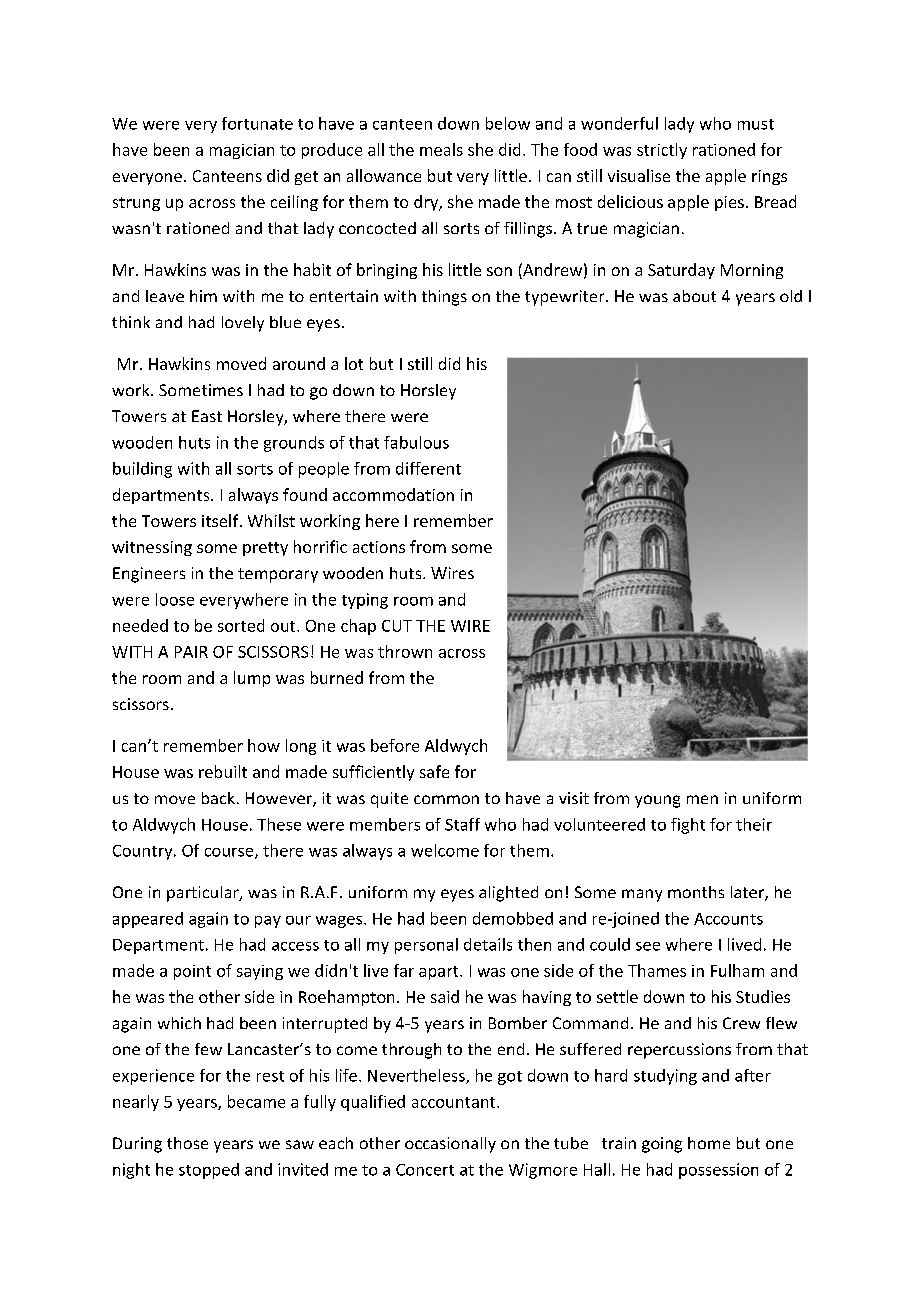  What do you see at coordinates (434, 771) in the screenshot?
I see `safe` at bounding box center [434, 771].
